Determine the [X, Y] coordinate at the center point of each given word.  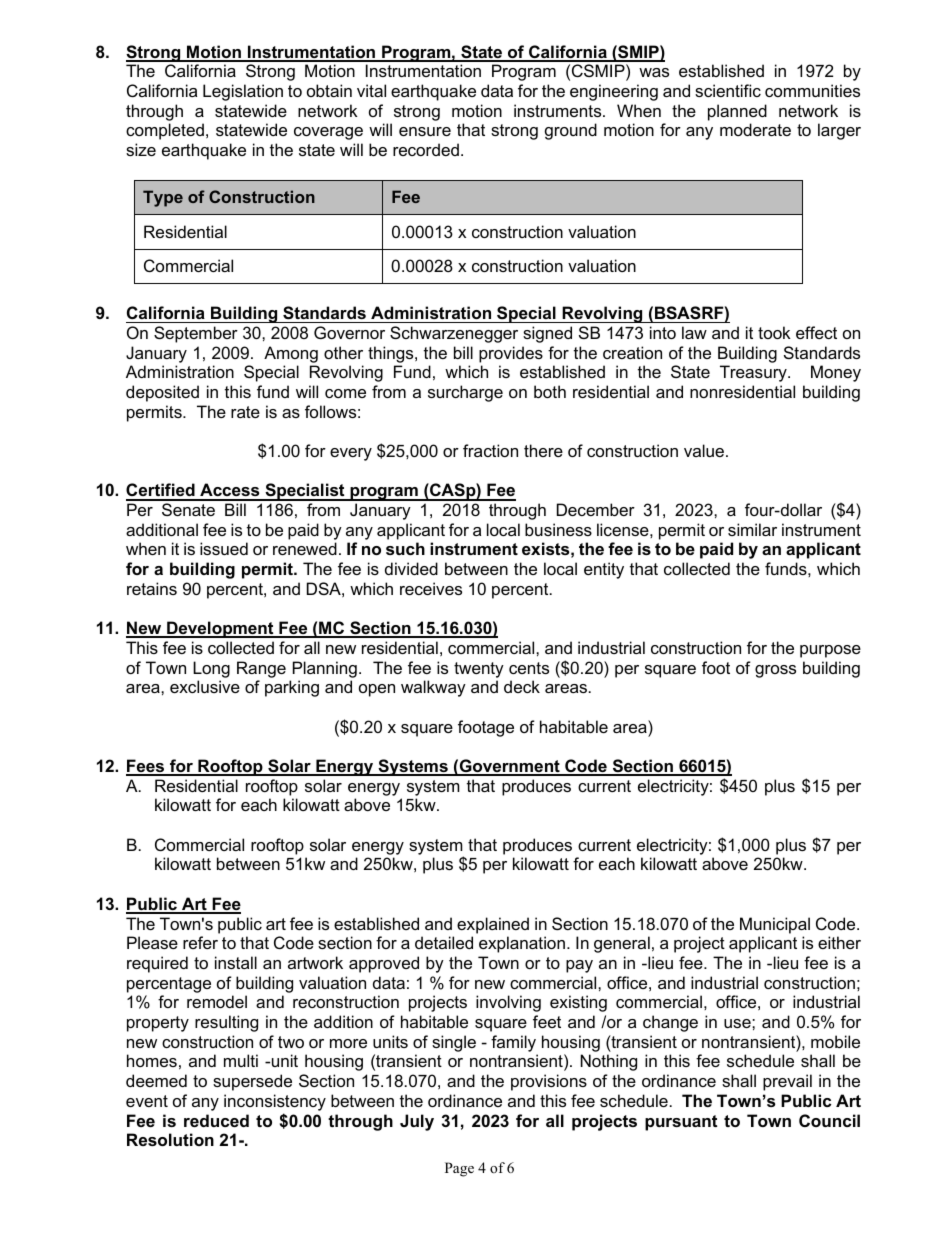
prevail [787, 1082]
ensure [425, 131]
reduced [216, 1120]
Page [459, 1169]
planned [737, 112]
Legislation [243, 92]
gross [775, 671]
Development [220, 629]
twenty [479, 670]
